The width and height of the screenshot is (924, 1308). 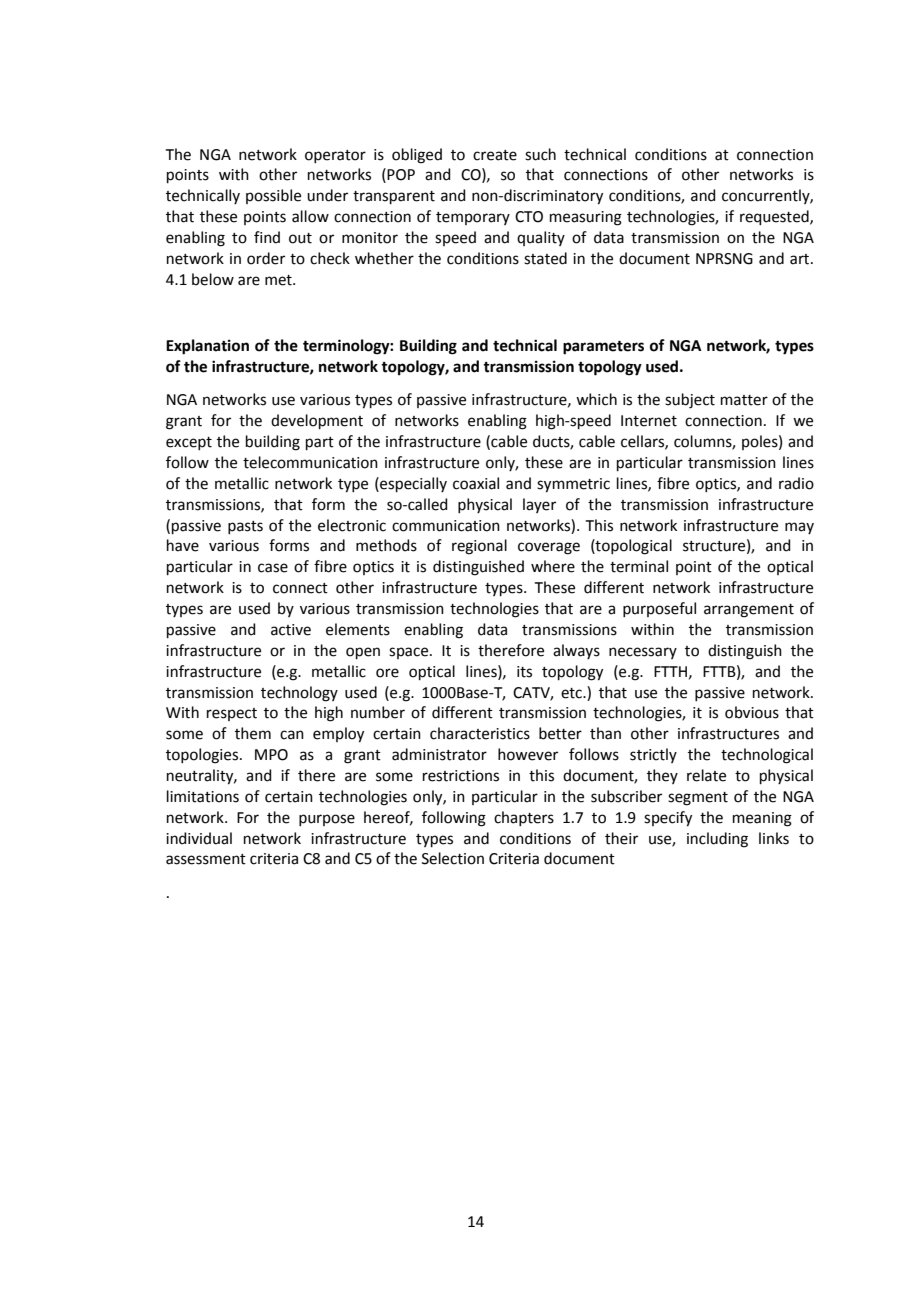 What do you see at coordinates (603, 348) in the screenshot?
I see `parameters` at bounding box center [603, 348].
